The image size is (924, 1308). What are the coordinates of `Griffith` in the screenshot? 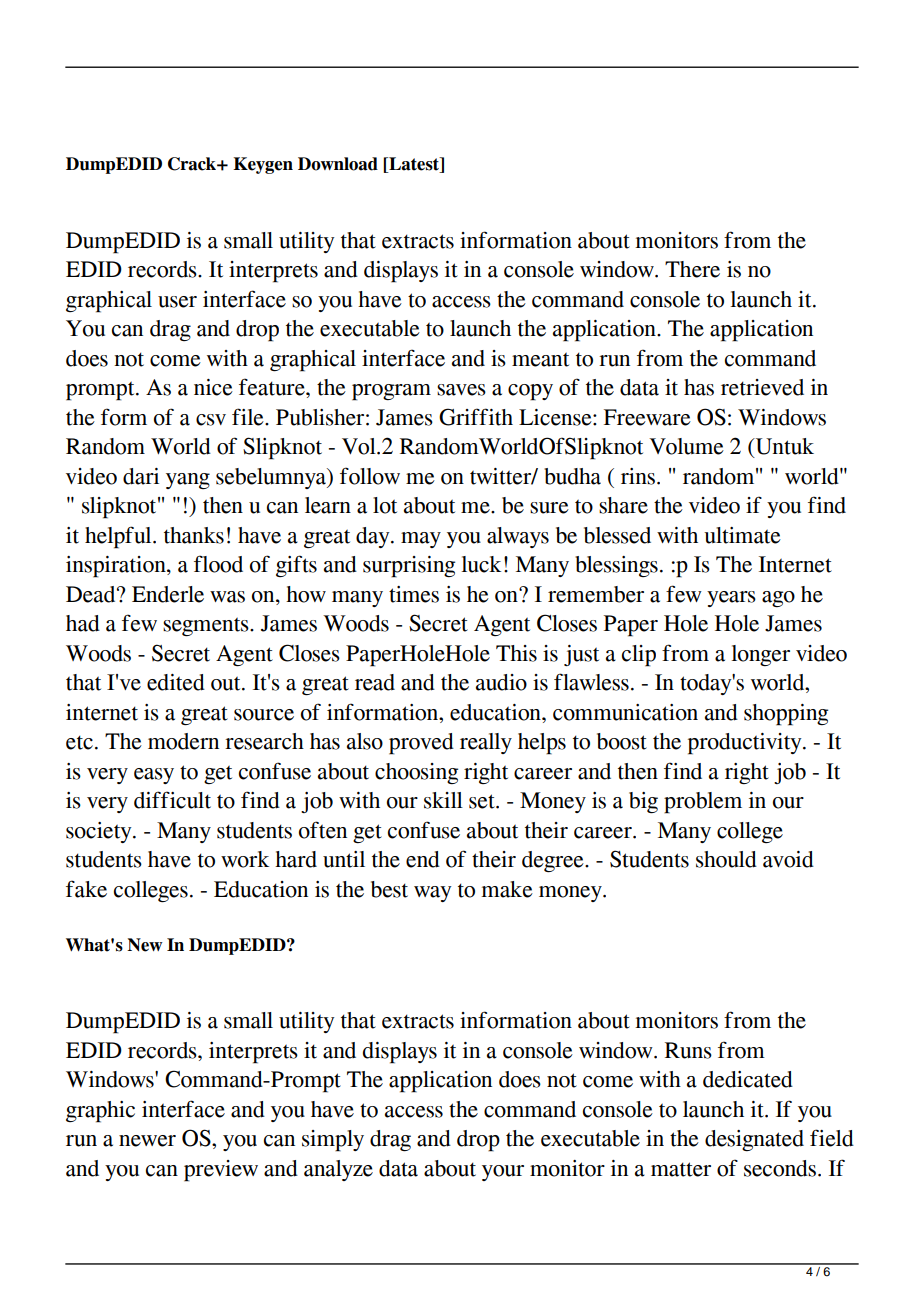 It's located at (476, 417).
